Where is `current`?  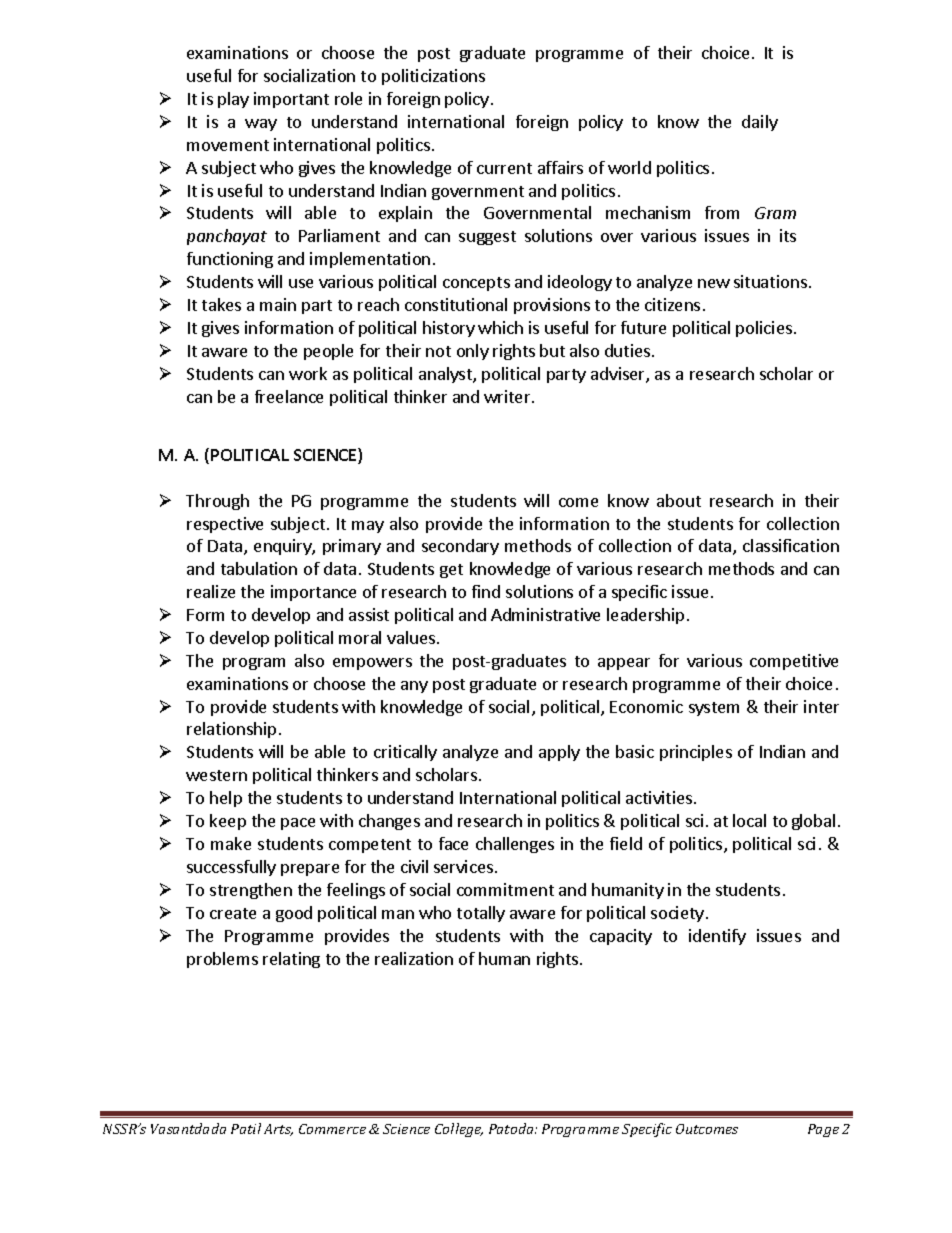
current is located at coordinates (504, 168).
